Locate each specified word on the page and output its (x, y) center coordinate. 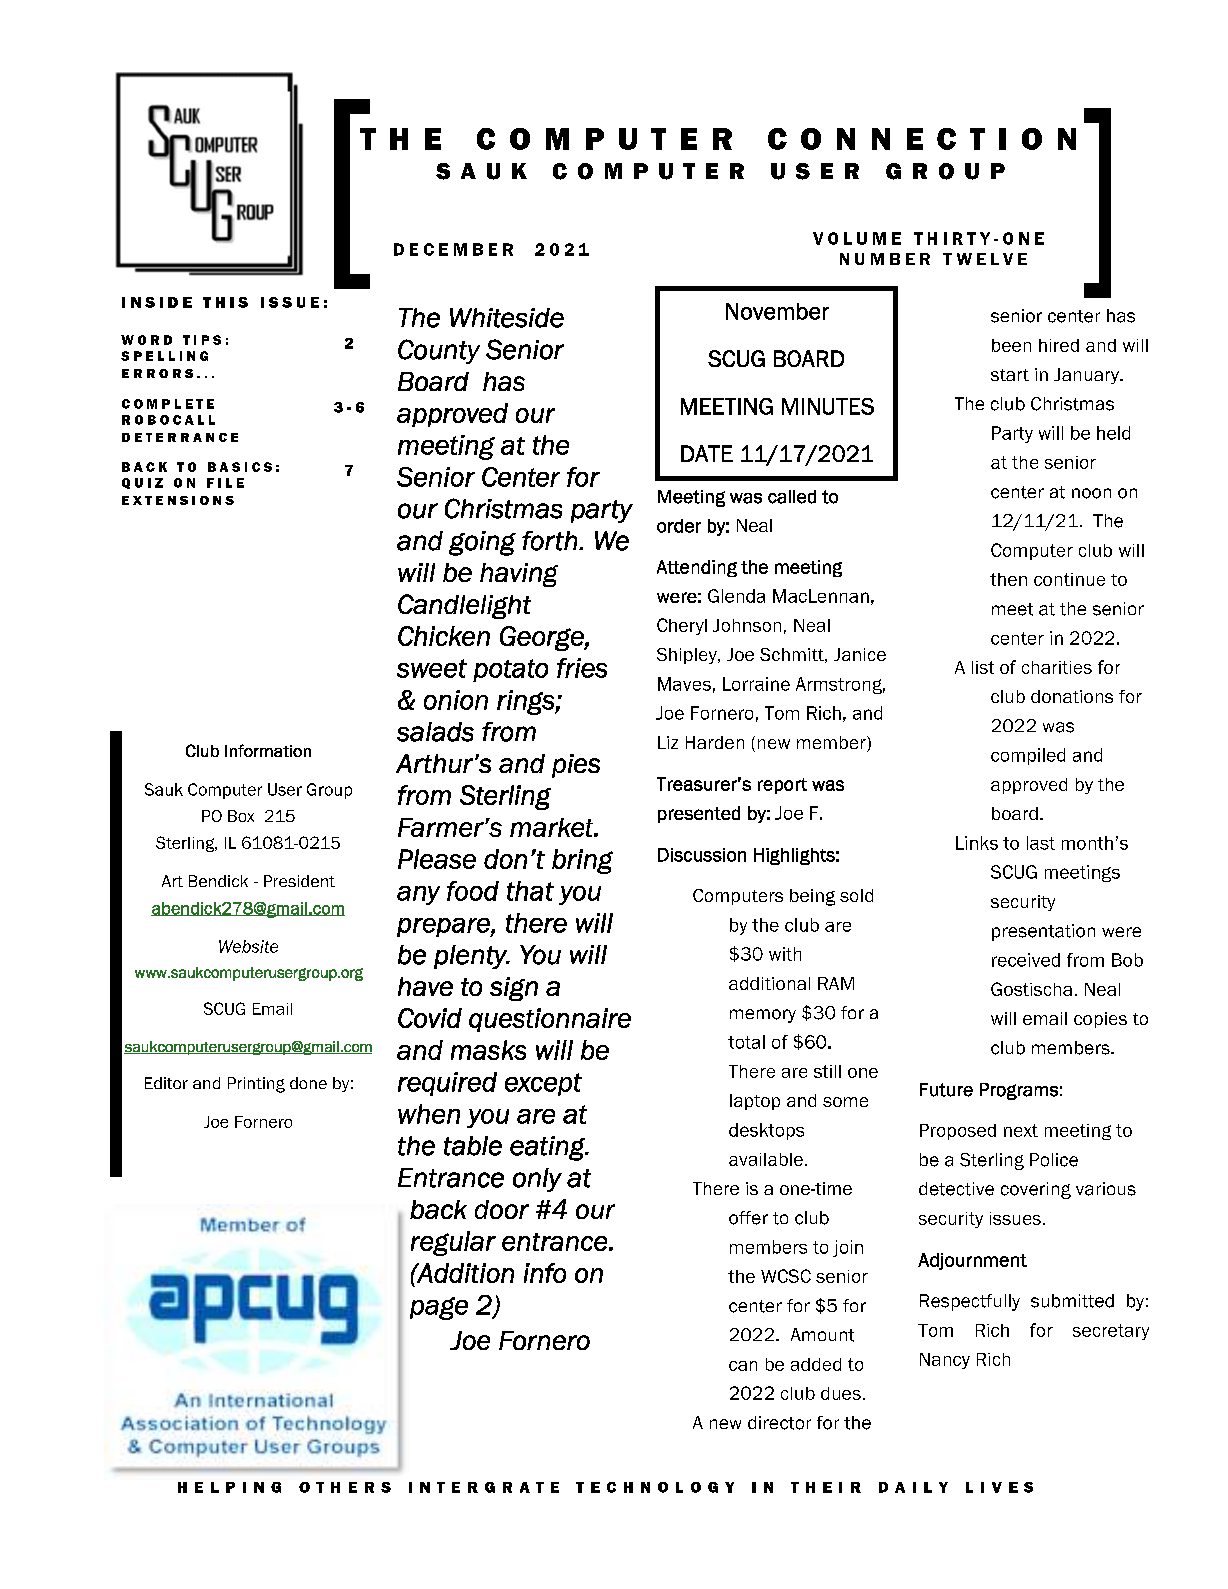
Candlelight (464, 606)
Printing (256, 1085)
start (1010, 375)
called (792, 497)
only (537, 1180)
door (502, 1209)
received (1026, 960)
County (439, 351)
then (1008, 579)
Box (241, 816)
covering (1036, 1190)
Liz (668, 742)
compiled (1028, 756)
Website (248, 946)
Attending (697, 568)
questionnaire (550, 1020)
